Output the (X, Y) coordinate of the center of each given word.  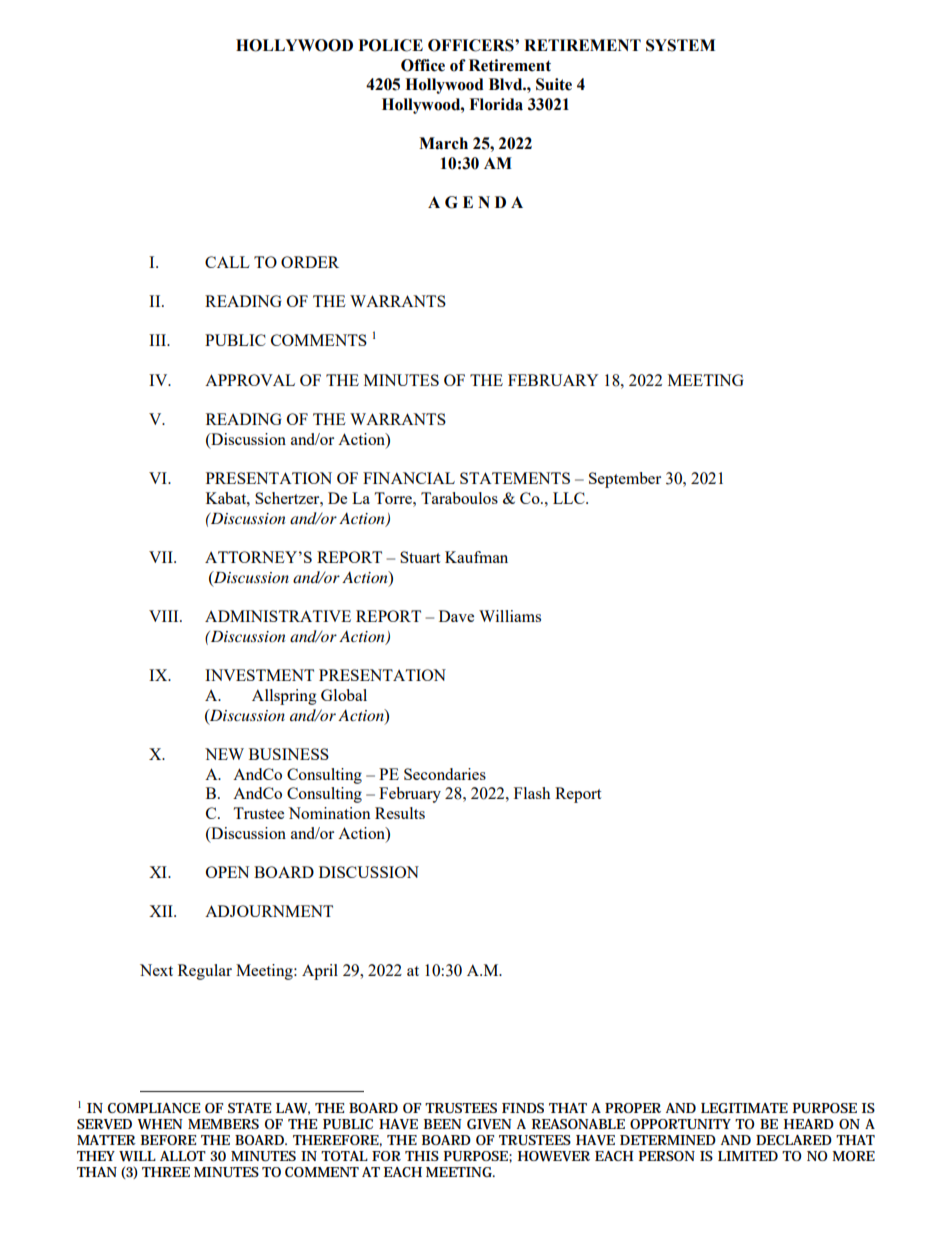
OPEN (227, 872)
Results (400, 813)
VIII (165, 616)
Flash (532, 793)
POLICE (391, 45)
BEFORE (168, 1140)
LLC (570, 498)
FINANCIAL (409, 478)
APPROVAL (250, 380)
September (625, 480)
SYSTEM (680, 45)
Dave (456, 616)
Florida (496, 104)
